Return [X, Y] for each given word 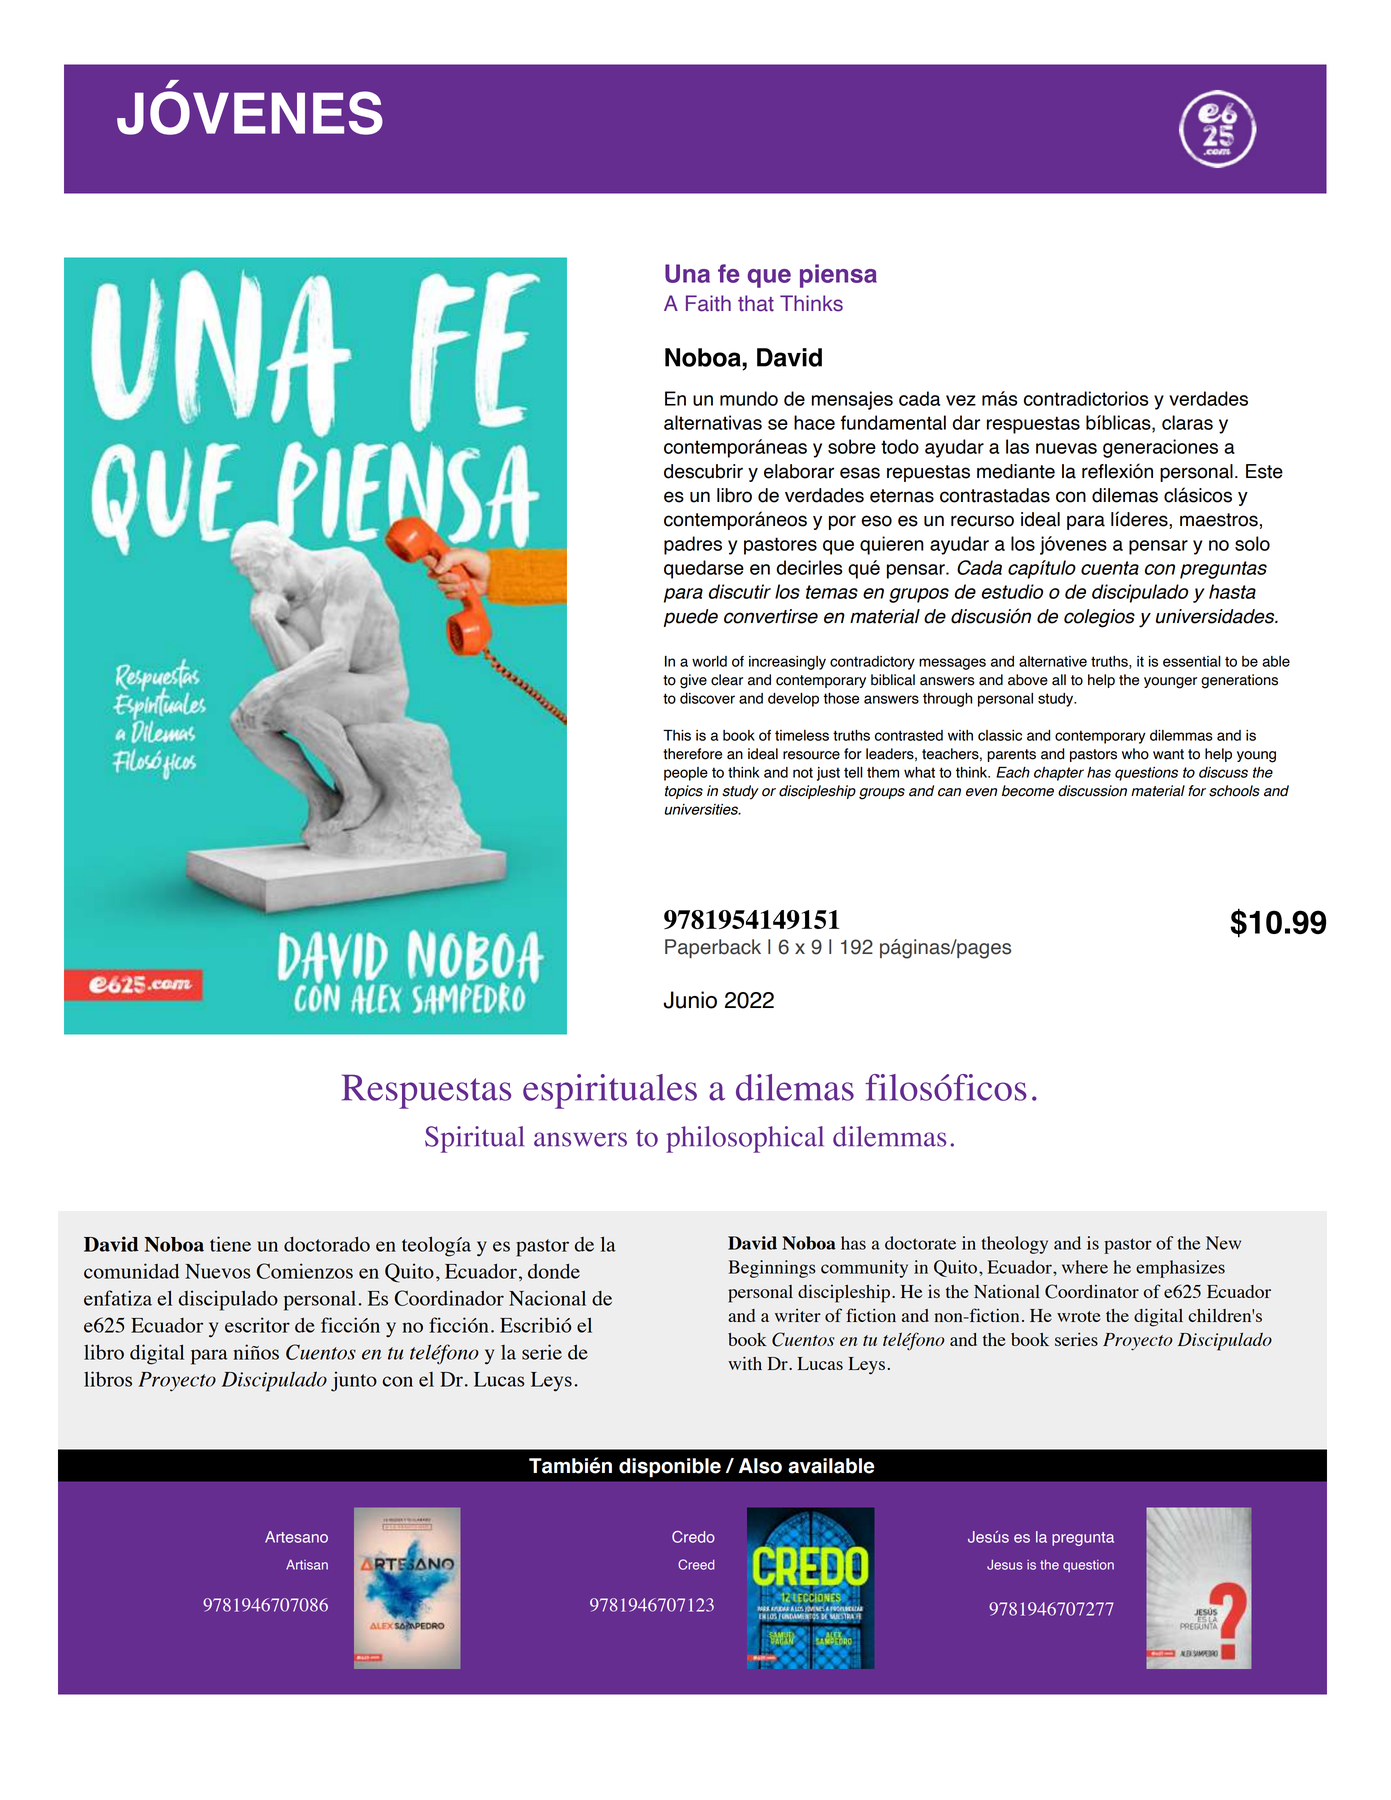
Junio [690, 1000]
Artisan [307, 1564]
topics [684, 792]
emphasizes [1180, 1269]
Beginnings [772, 1269]
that [756, 303]
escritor [257, 1325]
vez [961, 400]
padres [693, 545]
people [686, 774]
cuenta [1110, 568]
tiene [230, 1244]
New [1223, 1243]
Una [687, 273]
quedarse [704, 569]
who [1135, 754]
